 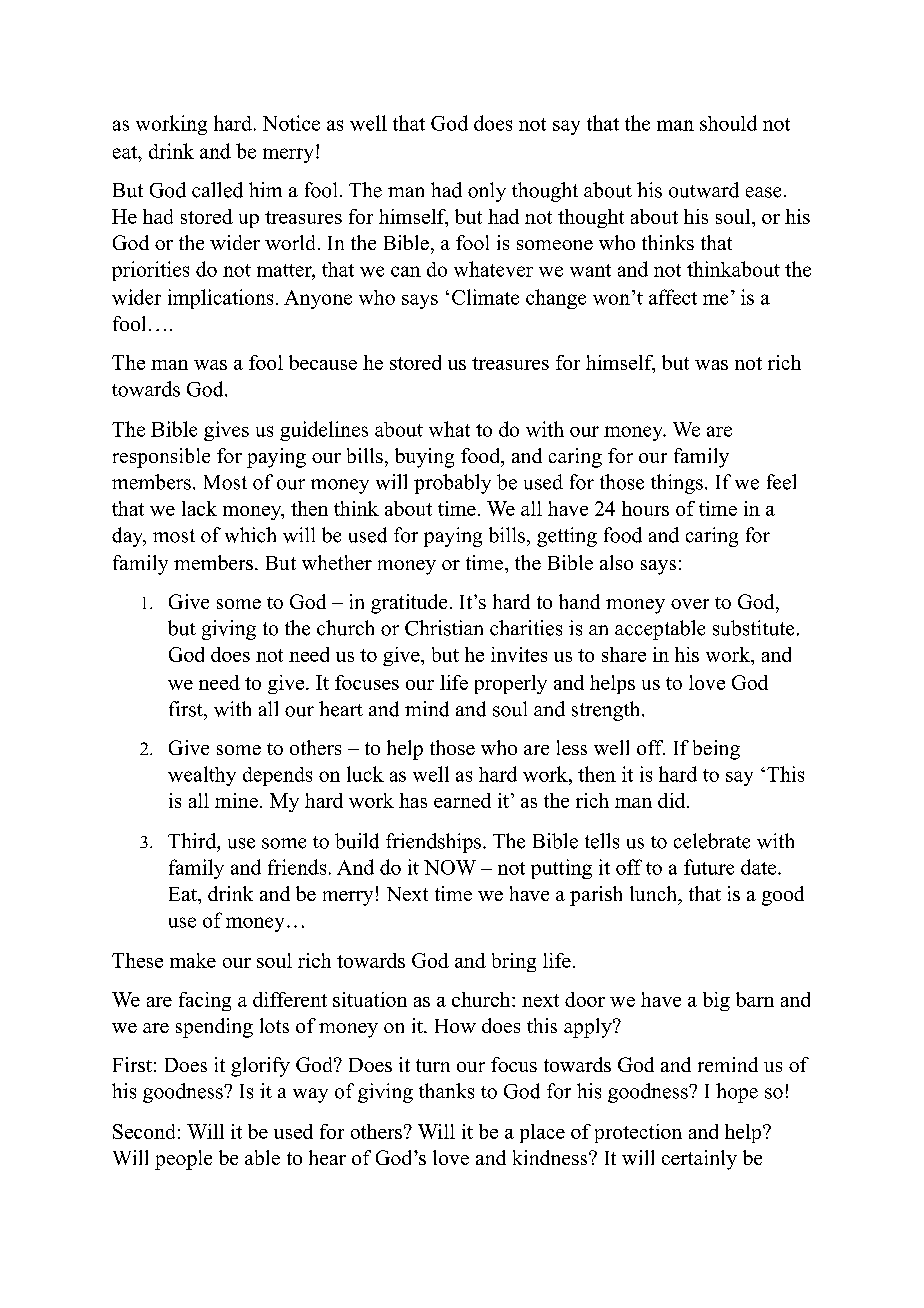 What do you see at coordinates (673, 800) in the screenshot?
I see `did` at bounding box center [673, 800].
